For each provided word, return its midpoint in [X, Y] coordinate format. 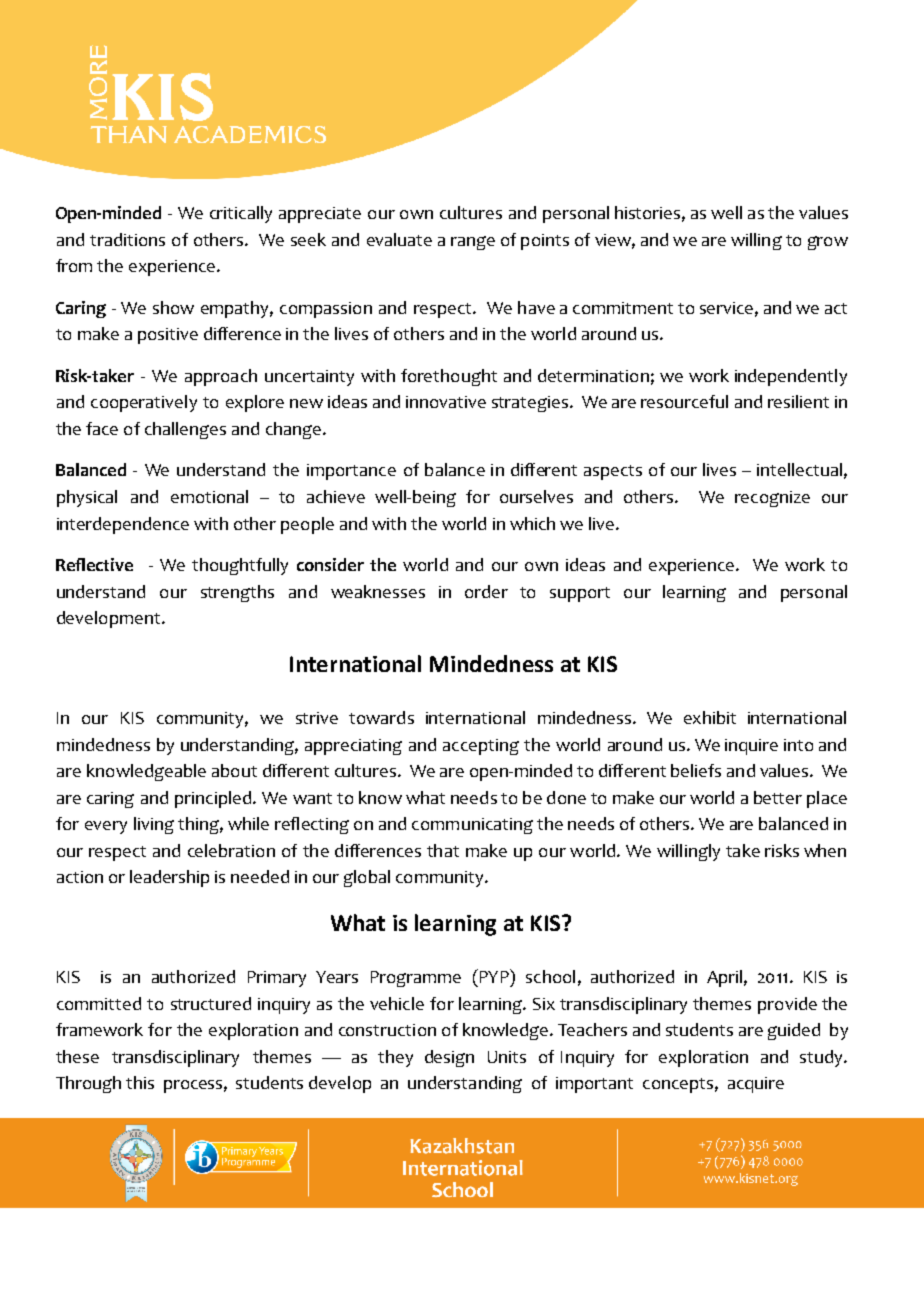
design [449, 1058]
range [473, 243]
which [532, 523]
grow [828, 243]
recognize [772, 499]
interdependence [123, 525]
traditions [127, 239]
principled [213, 799]
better [778, 797]
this [140, 1082]
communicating [472, 826]
